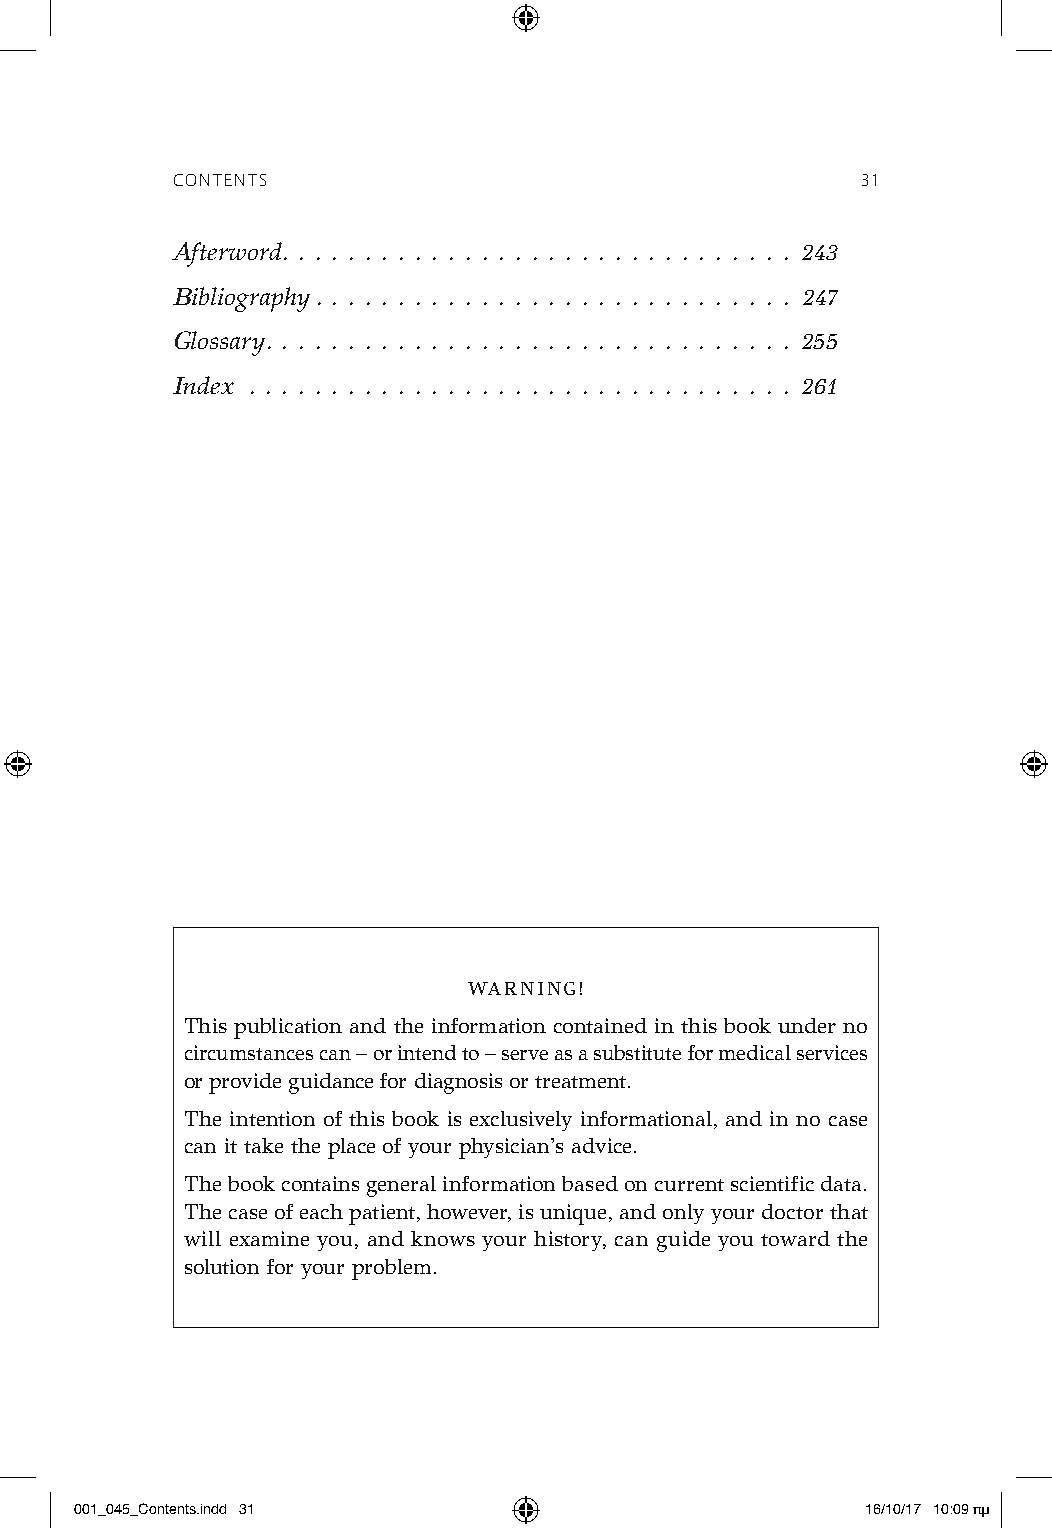 The height and width of the image is (1528, 1052). What do you see at coordinates (832, 1052) in the image?
I see `services` at bounding box center [832, 1052].
